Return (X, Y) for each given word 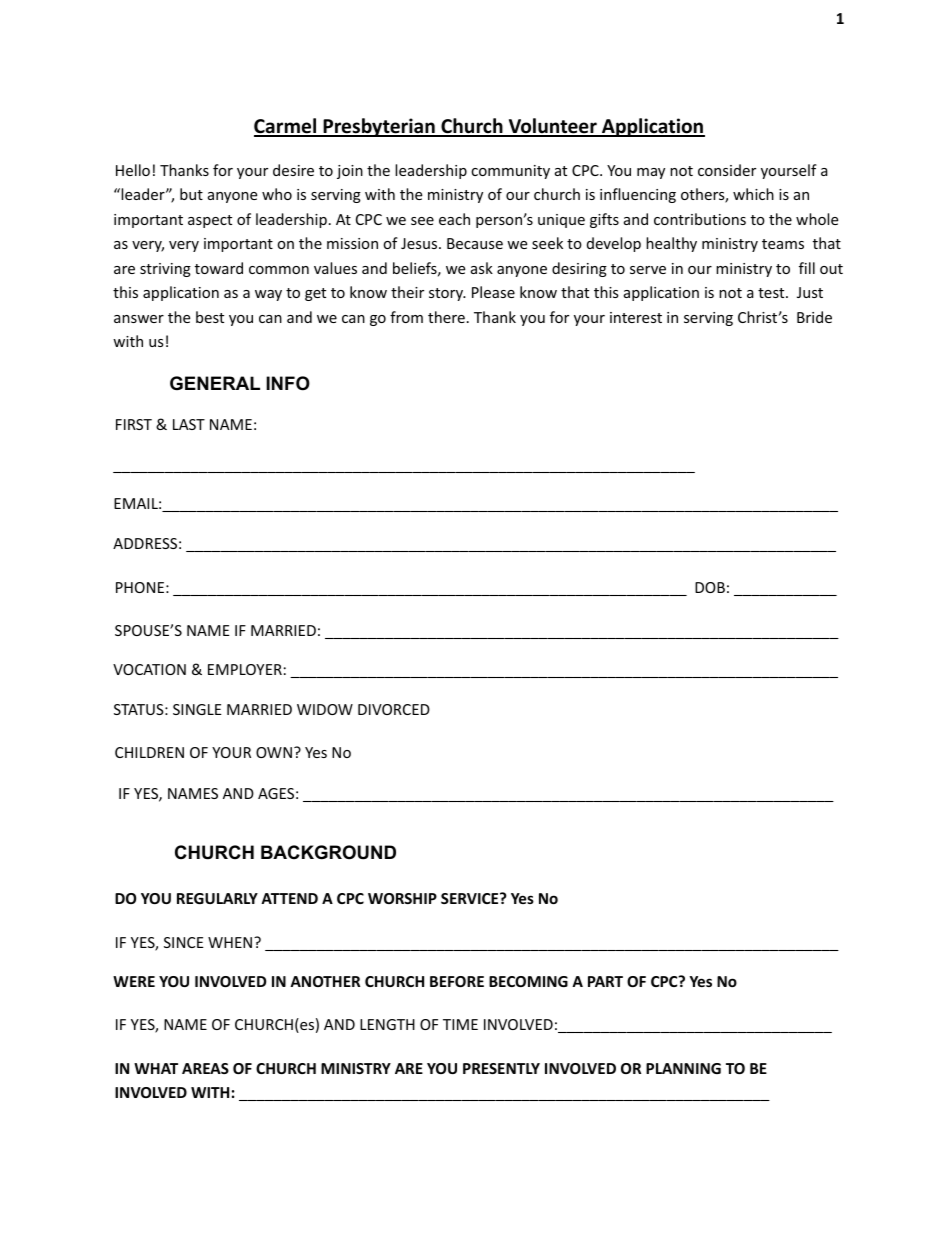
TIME (460, 1024)
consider (727, 170)
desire (293, 170)
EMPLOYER (245, 669)
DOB (710, 587)
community (510, 172)
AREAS (205, 1068)
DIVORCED (394, 709)
